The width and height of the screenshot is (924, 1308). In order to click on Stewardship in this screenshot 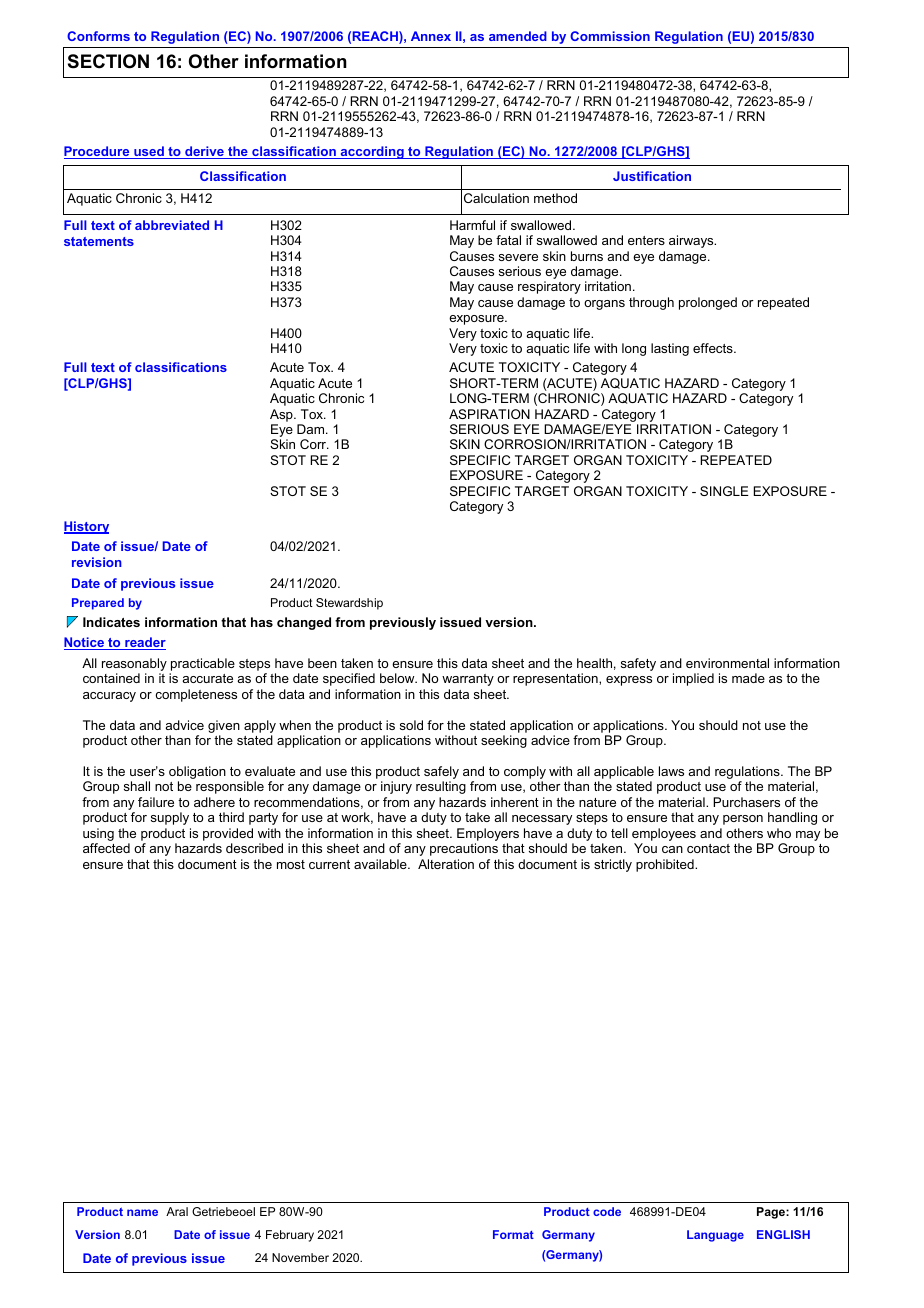, I will do `click(349, 604)`.
